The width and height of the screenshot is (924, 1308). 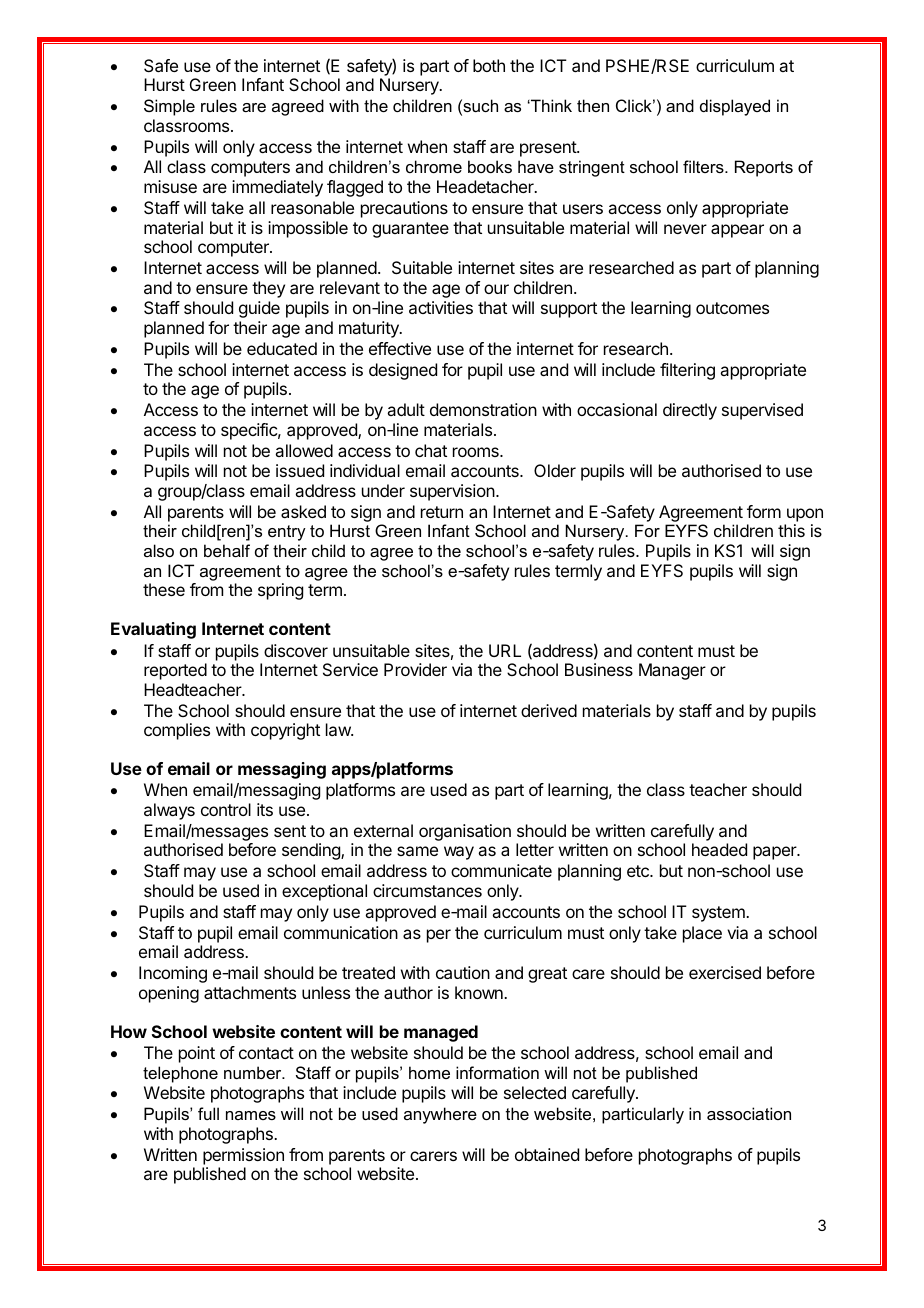 What do you see at coordinates (672, 671) in the screenshot?
I see `Manager` at bounding box center [672, 671].
